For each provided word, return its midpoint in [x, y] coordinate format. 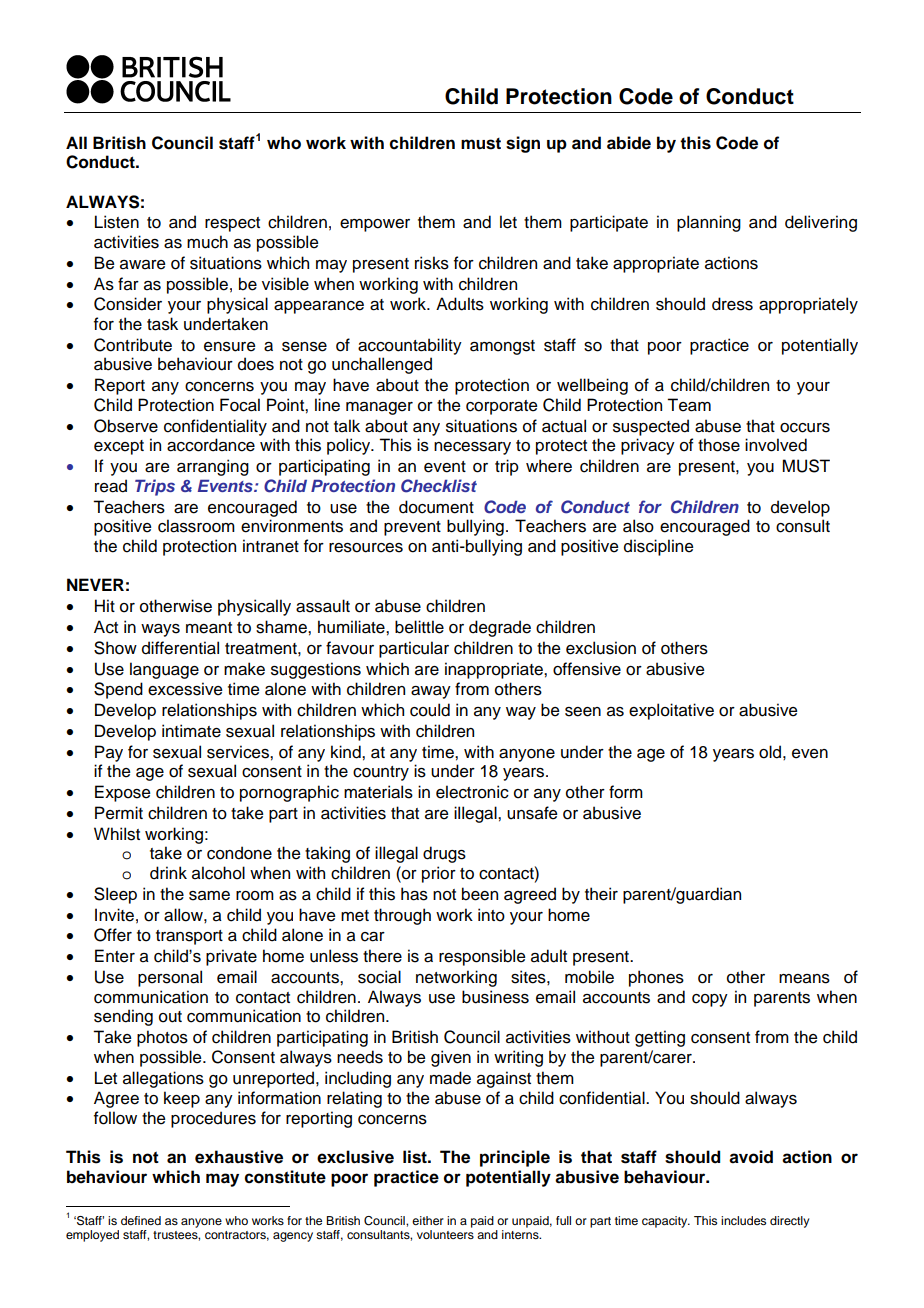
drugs [444, 854]
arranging [213, 467]
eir [608, 894]
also [638, 526]
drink [168, 873]
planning [709, 223]
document [436, 507]
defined [141, 1220]
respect [232, 224]
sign [523, 144]
